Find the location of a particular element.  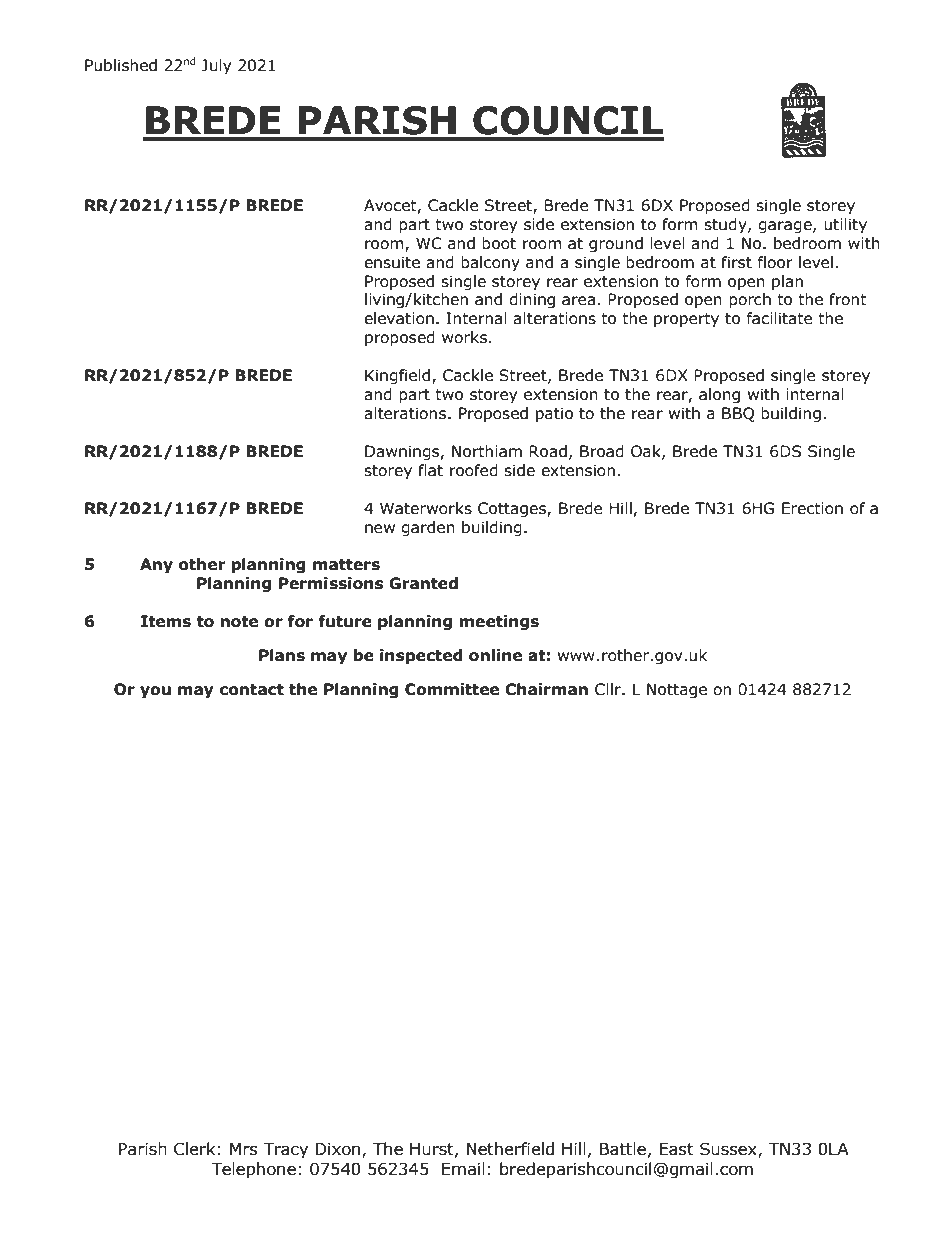

boot is located at coordinates (499, 243).
